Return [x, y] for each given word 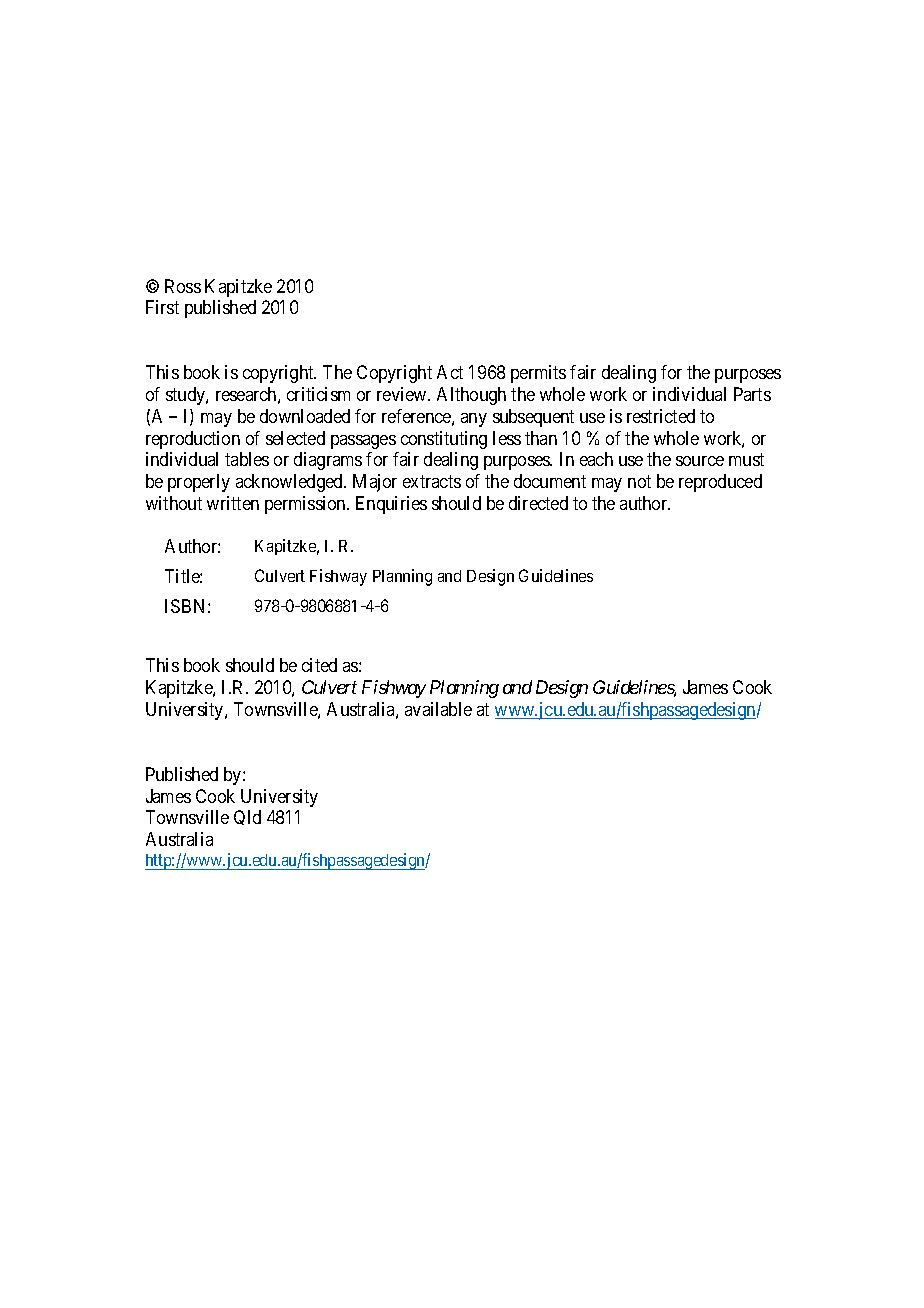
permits [538, 374]
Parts [752, 394]
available [438, 709]
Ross [183, 286]
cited [319, 665]
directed [538, 503]
